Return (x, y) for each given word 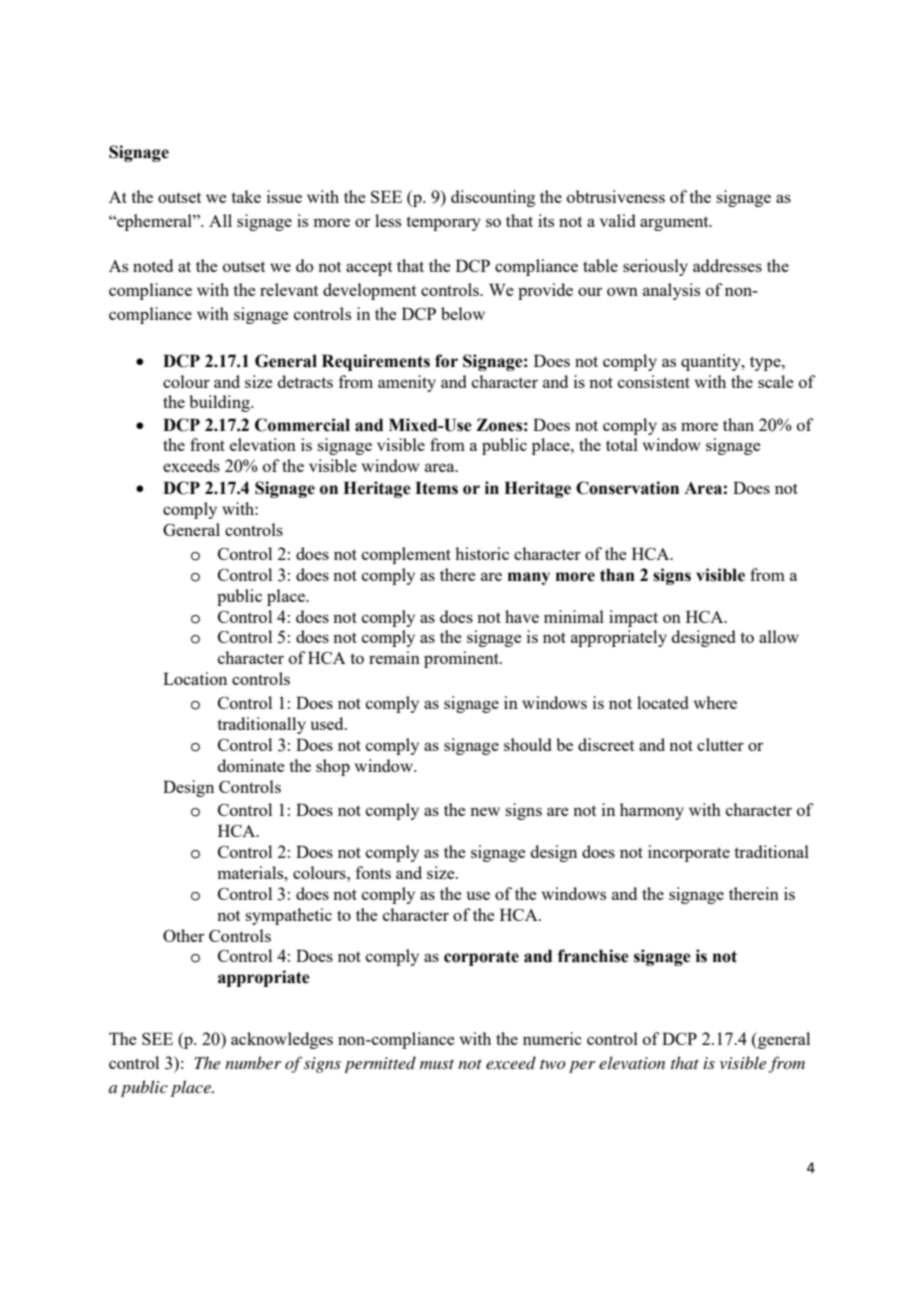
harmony (652, 811)
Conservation (627, 488)
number (253, 1062)
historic (482, 553)
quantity (712, 362)
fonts (373, 872)
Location (195, 678)
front (207, 444)
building (220, 403)
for (446, 361)
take (246, 196)
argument (675, 223)
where (715, 702)
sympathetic (288, 916)
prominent (462, 659)
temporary (443, 223)
